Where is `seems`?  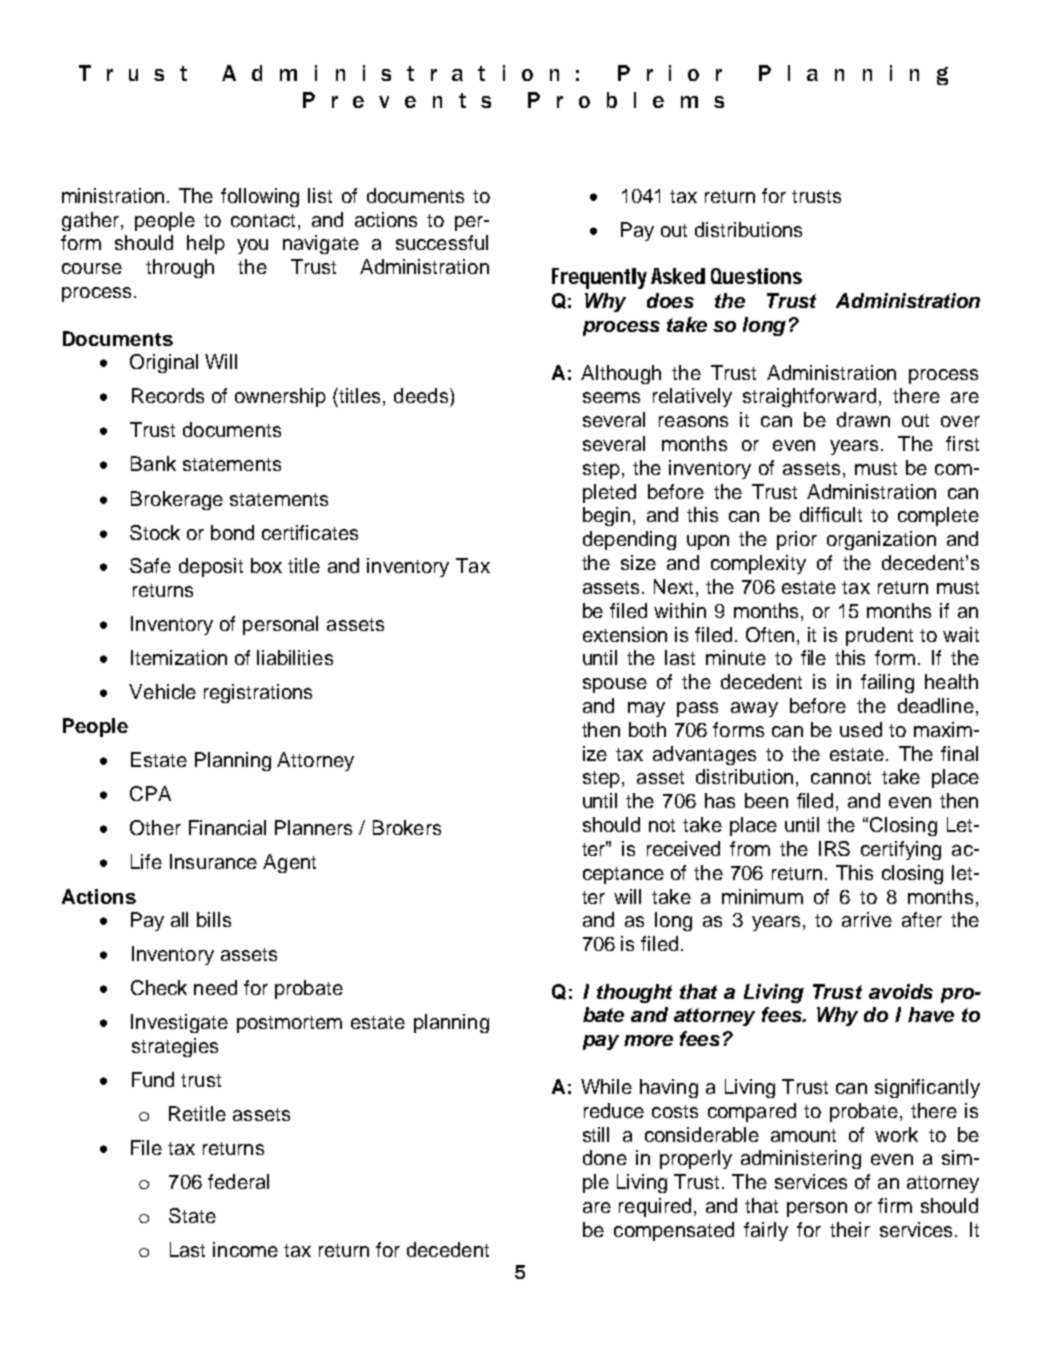
seems is located at coordinates (611, 397).
